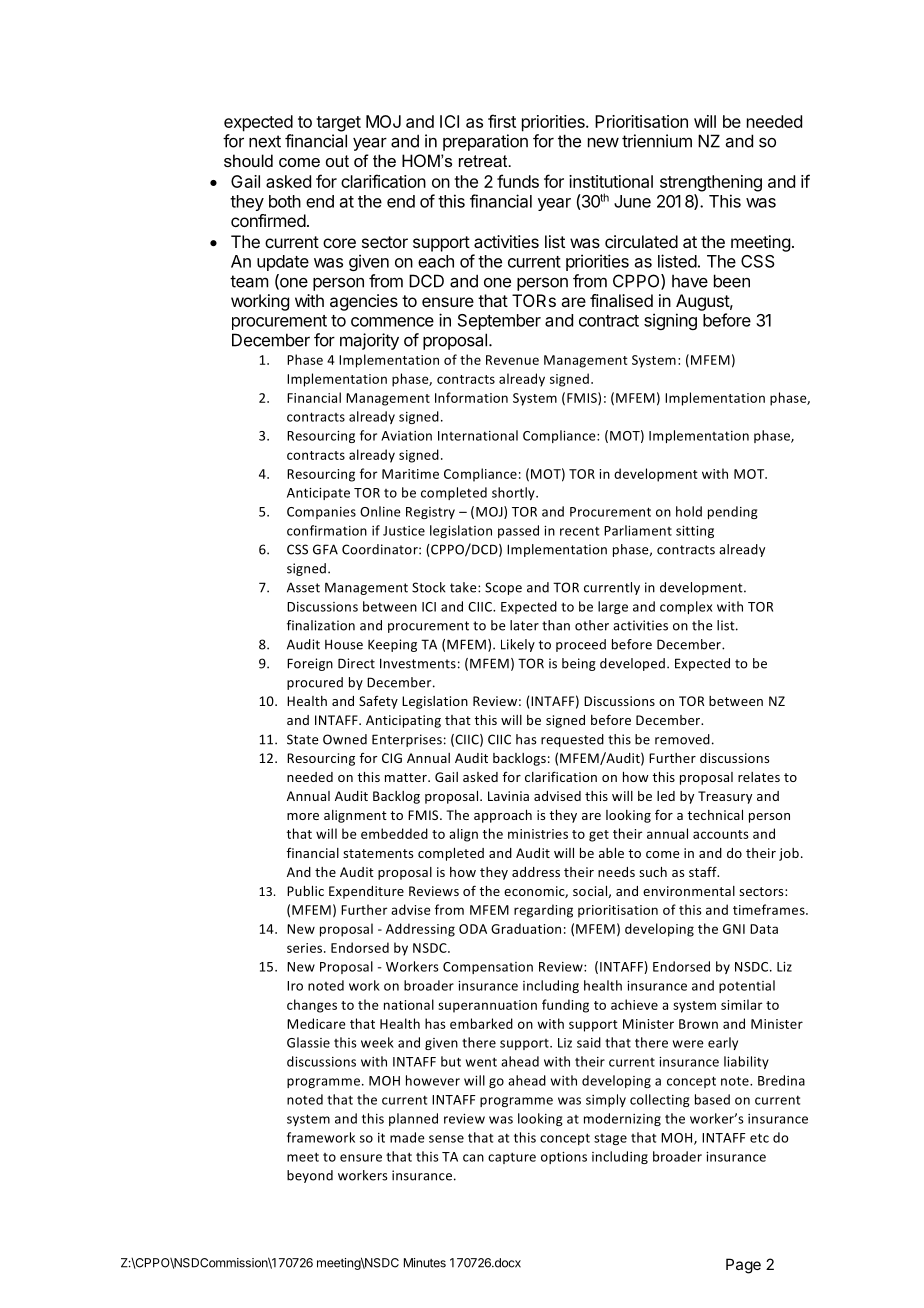 The height and width of the screenshot is (1308, 924). I want to click on funds, so click(518, 181).
